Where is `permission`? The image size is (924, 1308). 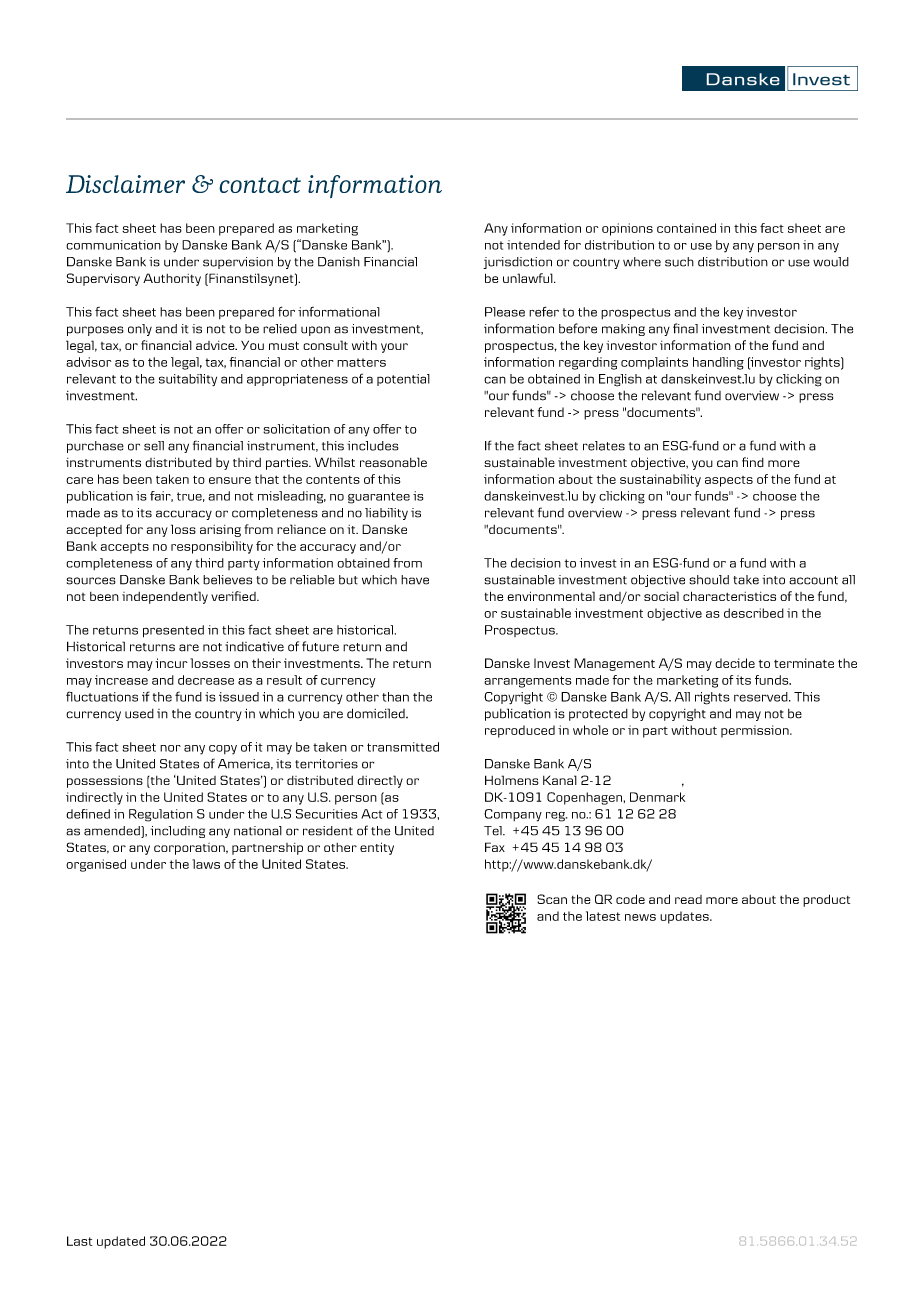
permission is located at coordinates (756, 731).
